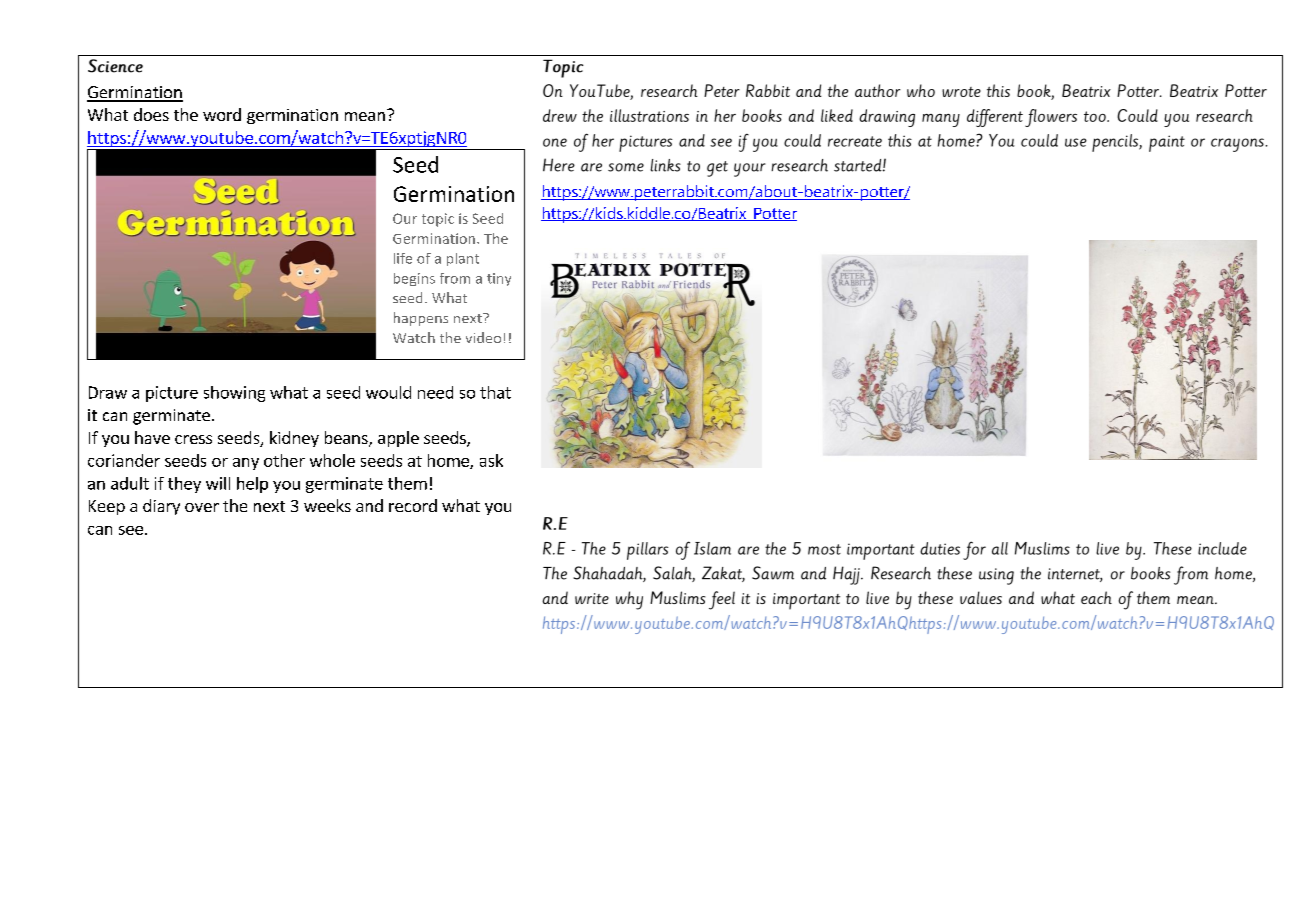  What do you see at coordinates (413, 505) in the screenshot?
I see `record` at bounding box center [413, 505].
